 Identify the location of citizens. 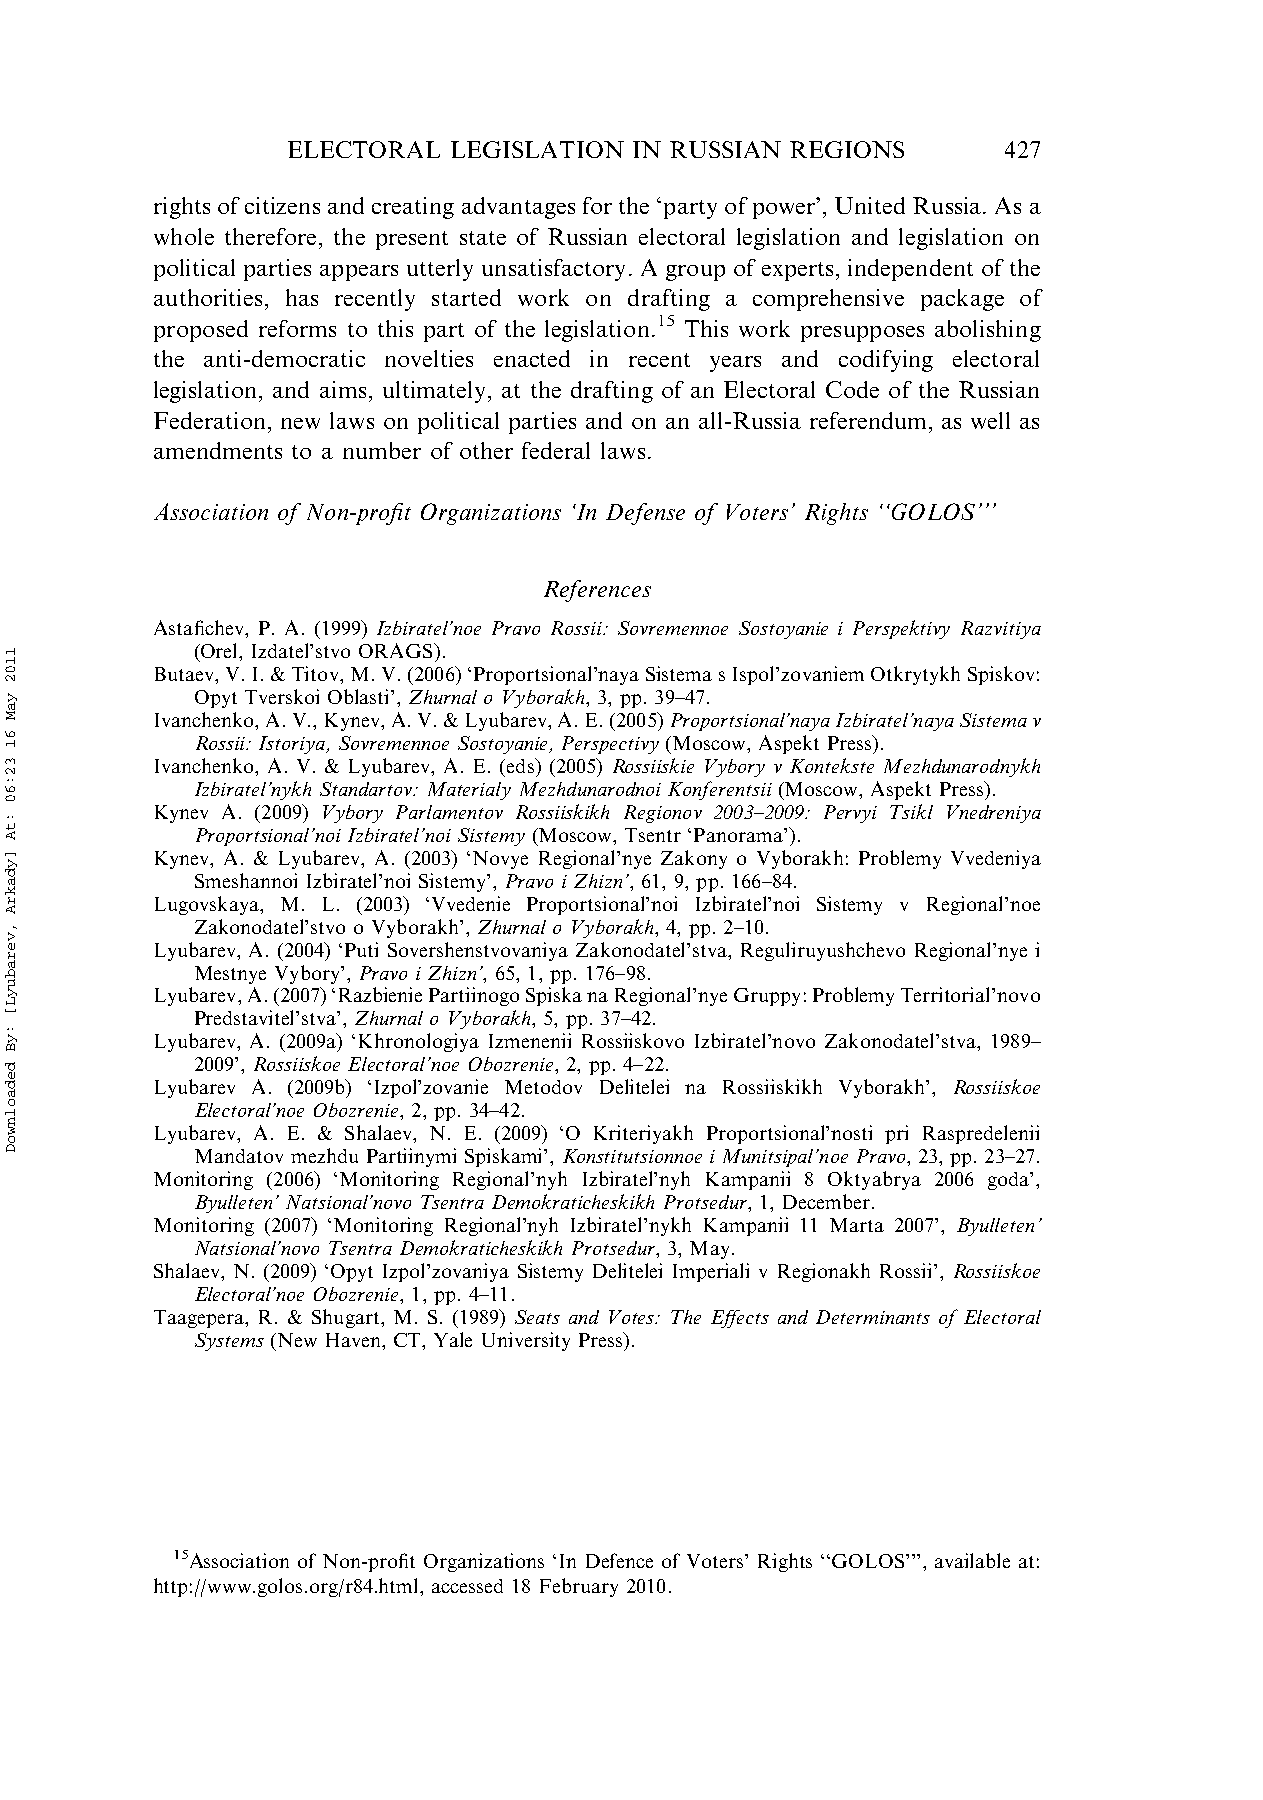
(282, 205).
